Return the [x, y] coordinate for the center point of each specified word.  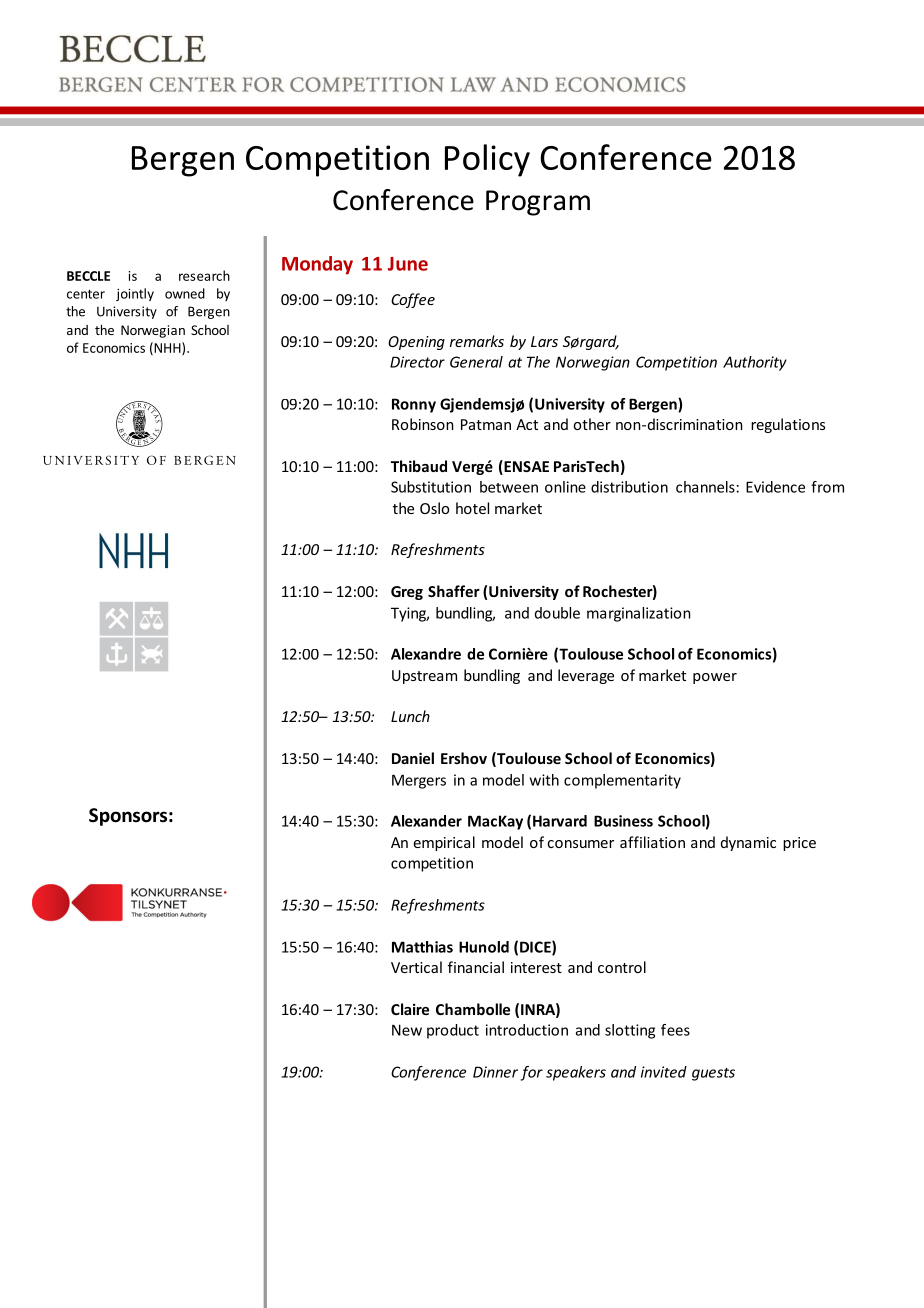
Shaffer [454, 591]
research [204, 275]
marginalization [639, 614]
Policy [487, 160]
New [407, 1030]
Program [538, 203]
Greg [407, 593]
